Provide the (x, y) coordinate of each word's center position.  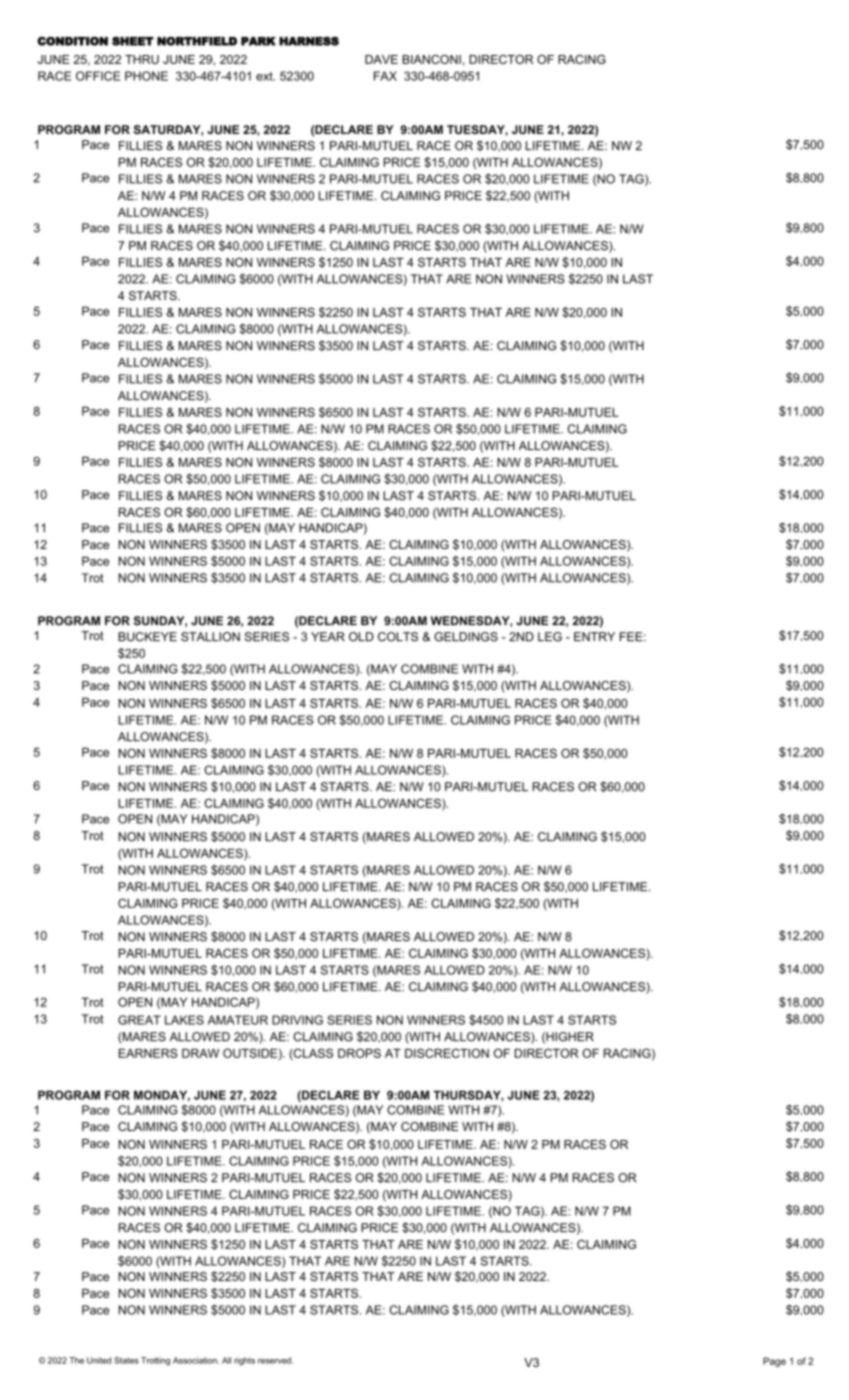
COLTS (398, 637)
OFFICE (98, 76)
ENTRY (594, 636)
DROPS (359, 1053)
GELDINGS (466, 637)
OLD (361, 637)
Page (774, 1362)
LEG (550, 637)
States (126, 1360)
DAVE (381, 59)
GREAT (139, 1020)
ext (265, 76)
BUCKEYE (147, 637)
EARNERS (148, 1053)
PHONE (146, 76)
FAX (385, 76)
